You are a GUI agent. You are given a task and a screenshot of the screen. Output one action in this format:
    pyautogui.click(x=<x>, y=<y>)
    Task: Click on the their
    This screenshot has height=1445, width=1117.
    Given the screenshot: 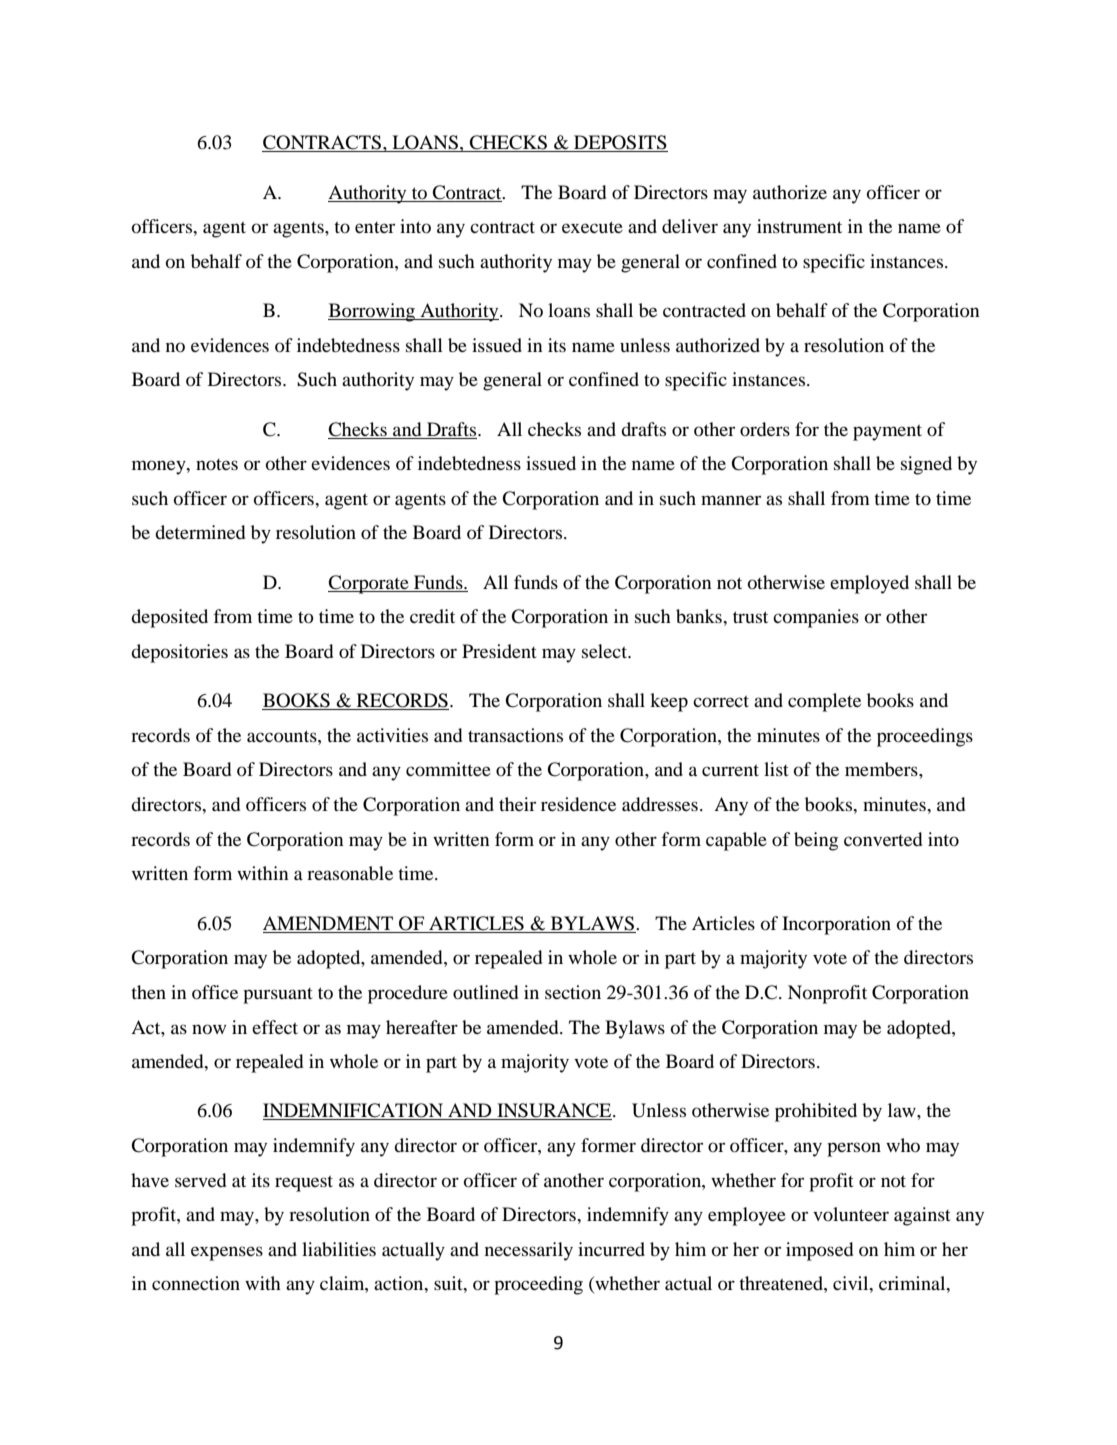 What is the action you would take?
    pyautogui.click(x=517, y=804)
